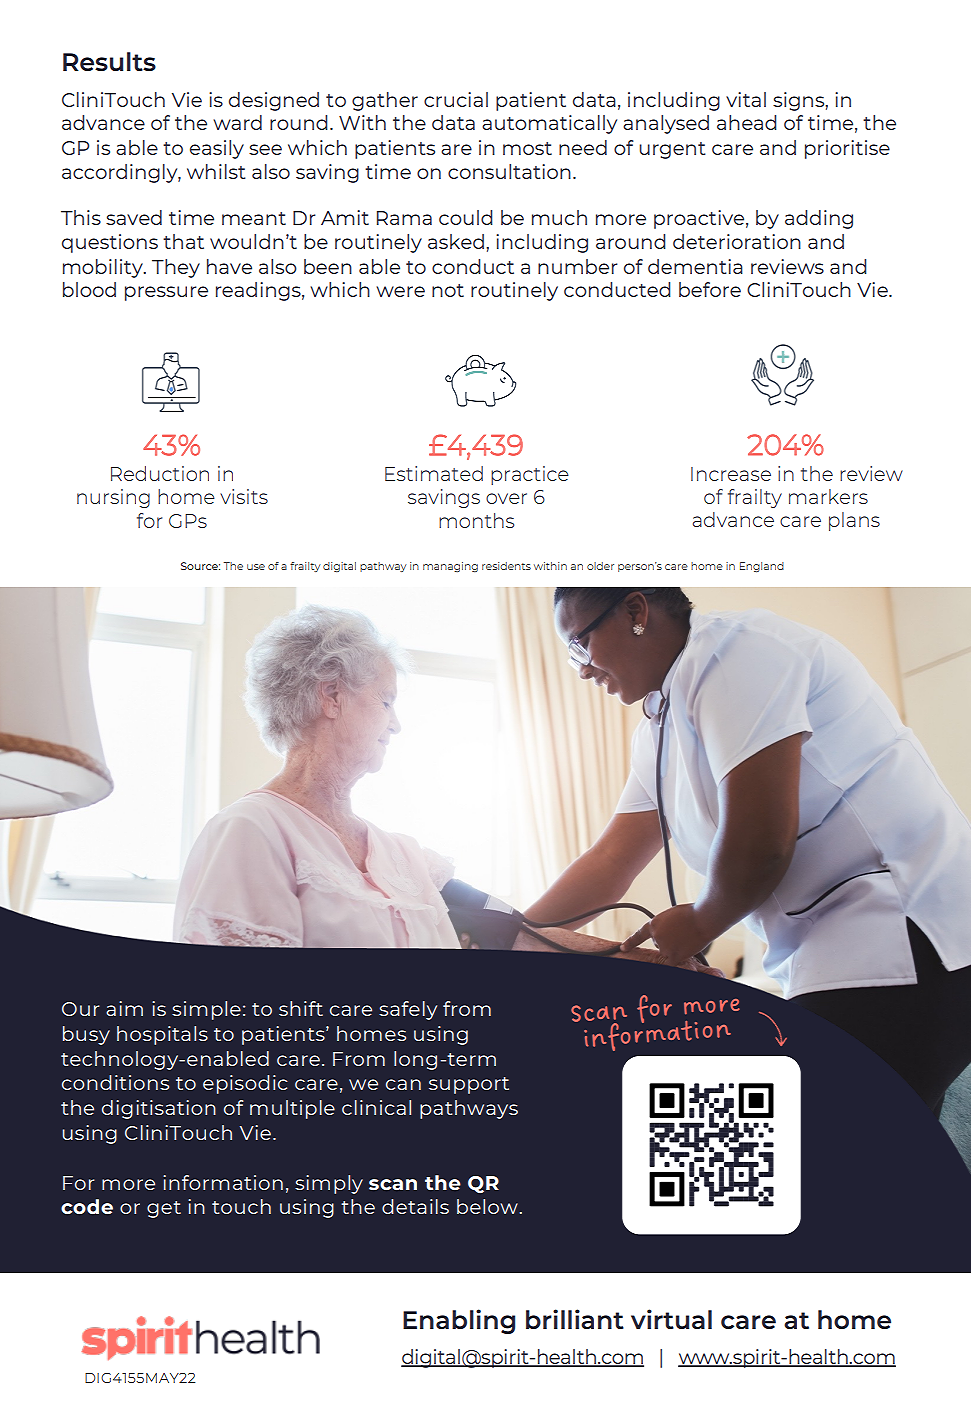 The width and height of the image is (971, 1402). What do you see at coordinates (237, 122) in the image?
I see `ward` at bounding box center [237, 122].
